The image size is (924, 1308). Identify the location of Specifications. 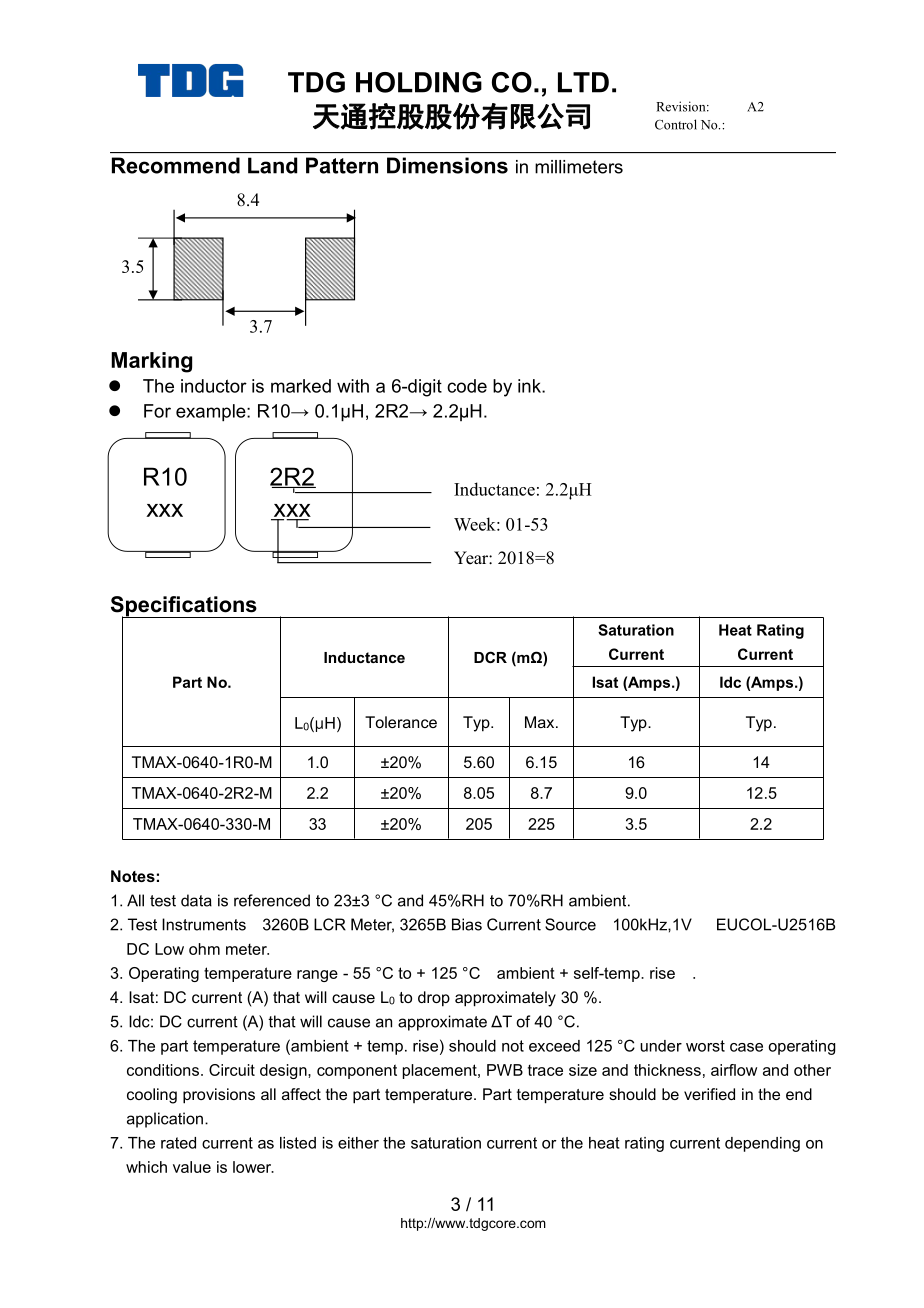
(185, 607).
